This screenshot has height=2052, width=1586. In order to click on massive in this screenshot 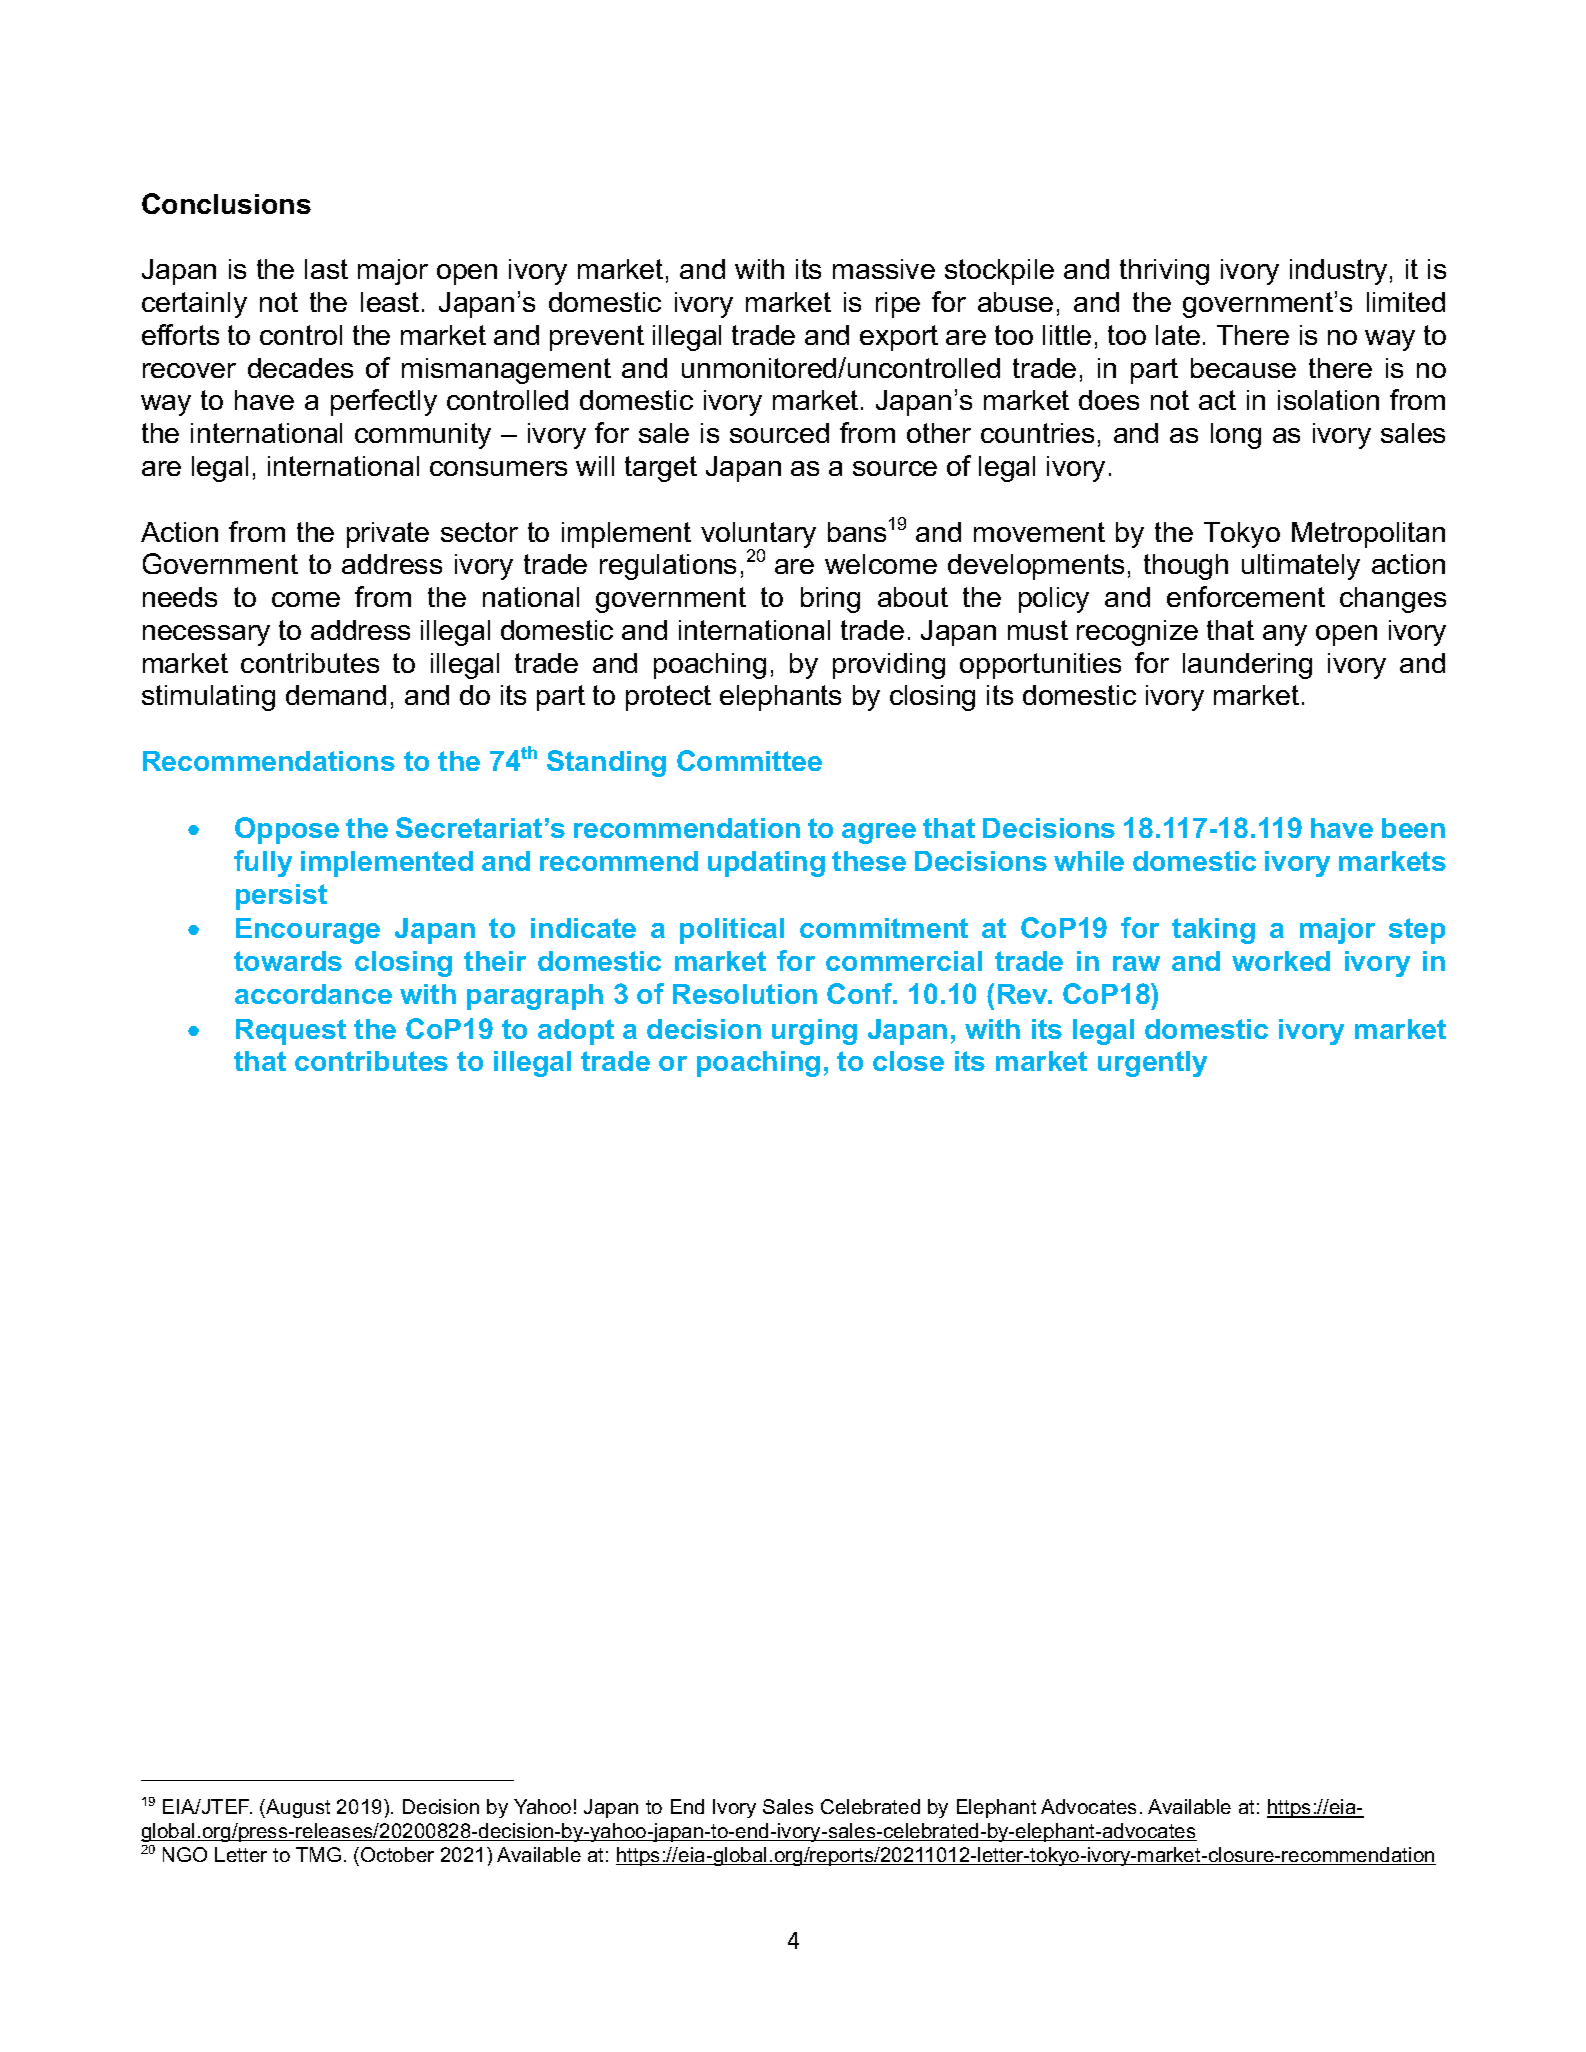, I will do `click(884, 269)`.
